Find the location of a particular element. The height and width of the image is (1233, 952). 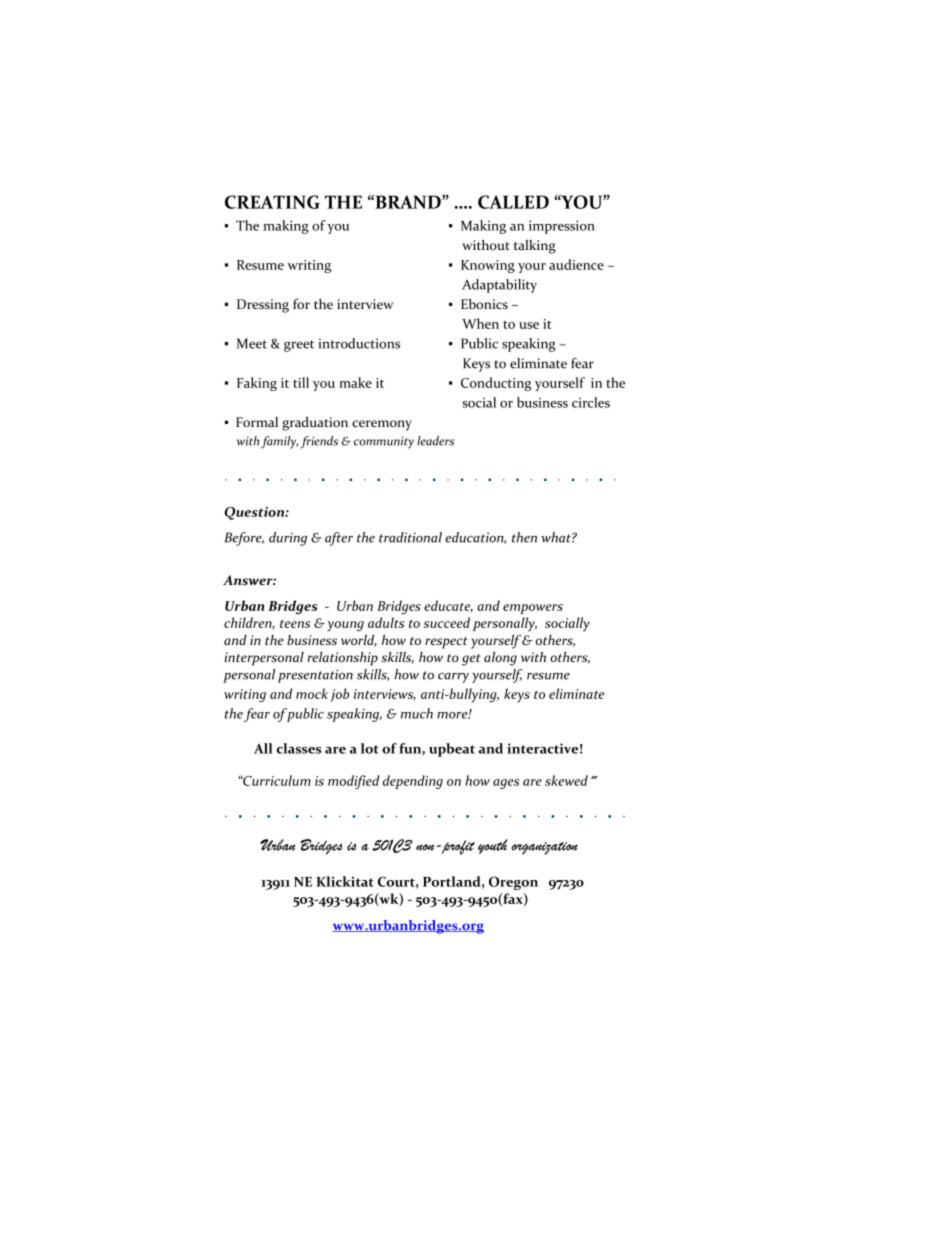

respect is located at coordinates (446, 643).
